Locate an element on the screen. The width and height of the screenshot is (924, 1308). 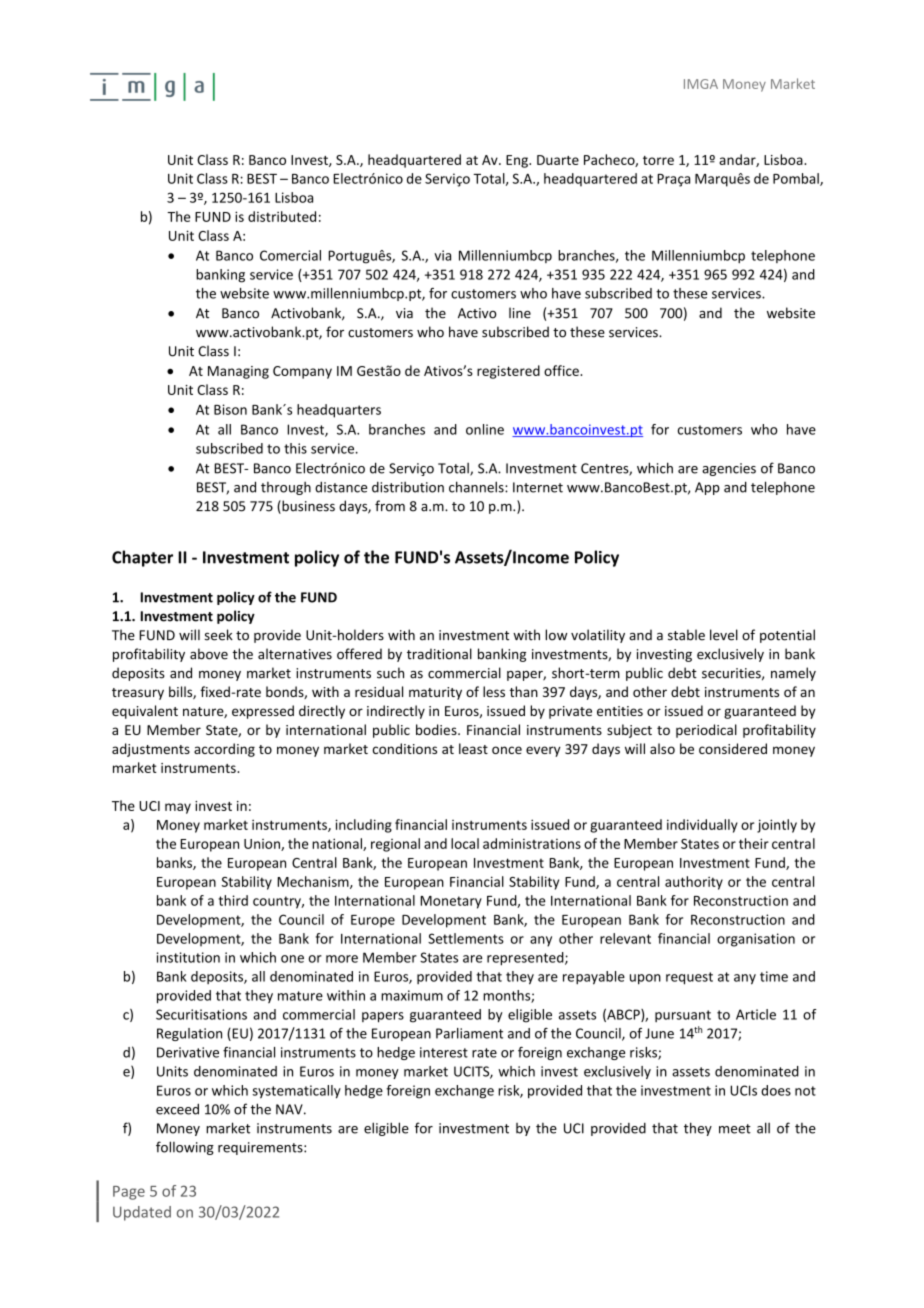
organisation is located at coordinates (756, 940).
